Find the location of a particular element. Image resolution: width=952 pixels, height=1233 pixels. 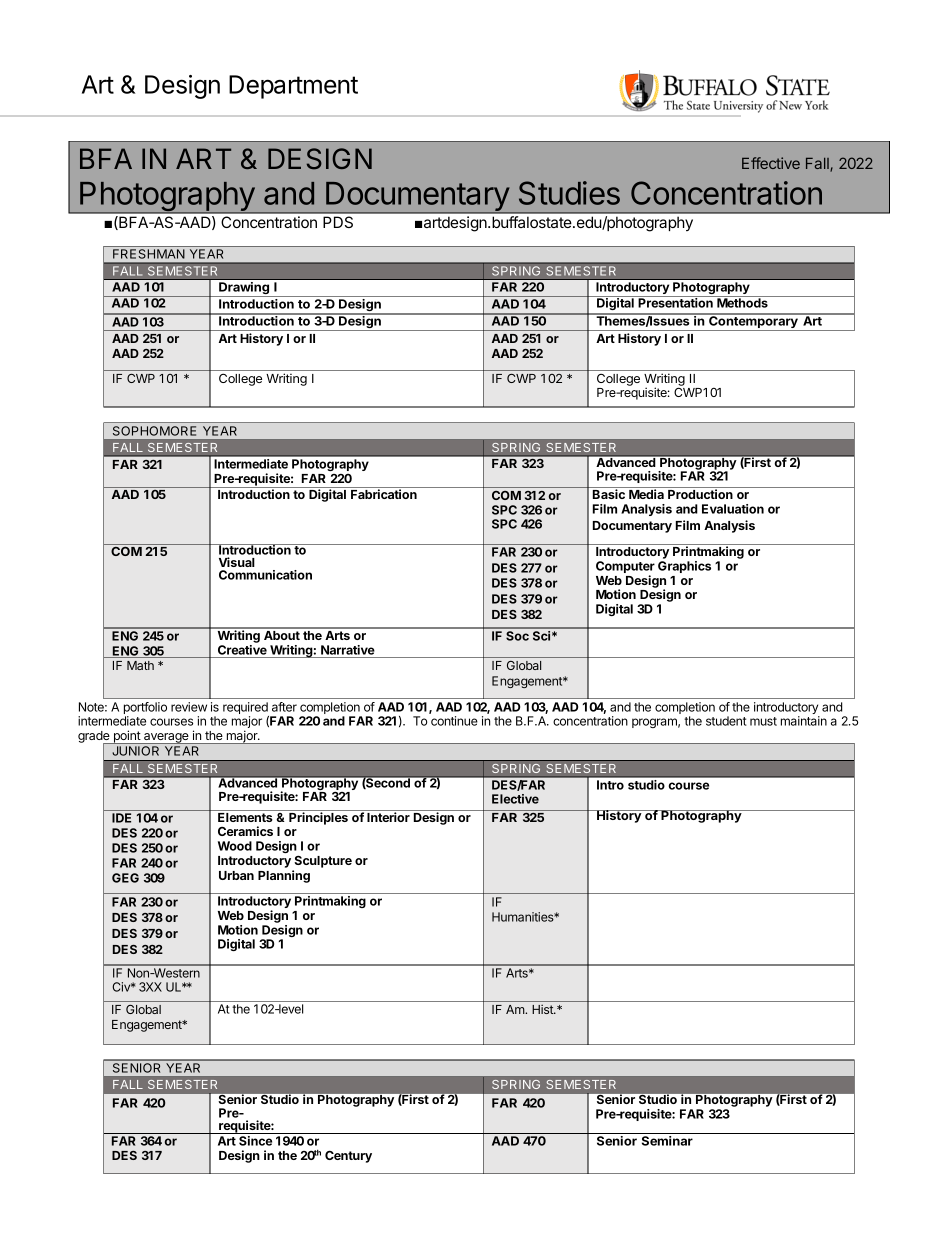

Studies is located at coordinates (569, 193).
